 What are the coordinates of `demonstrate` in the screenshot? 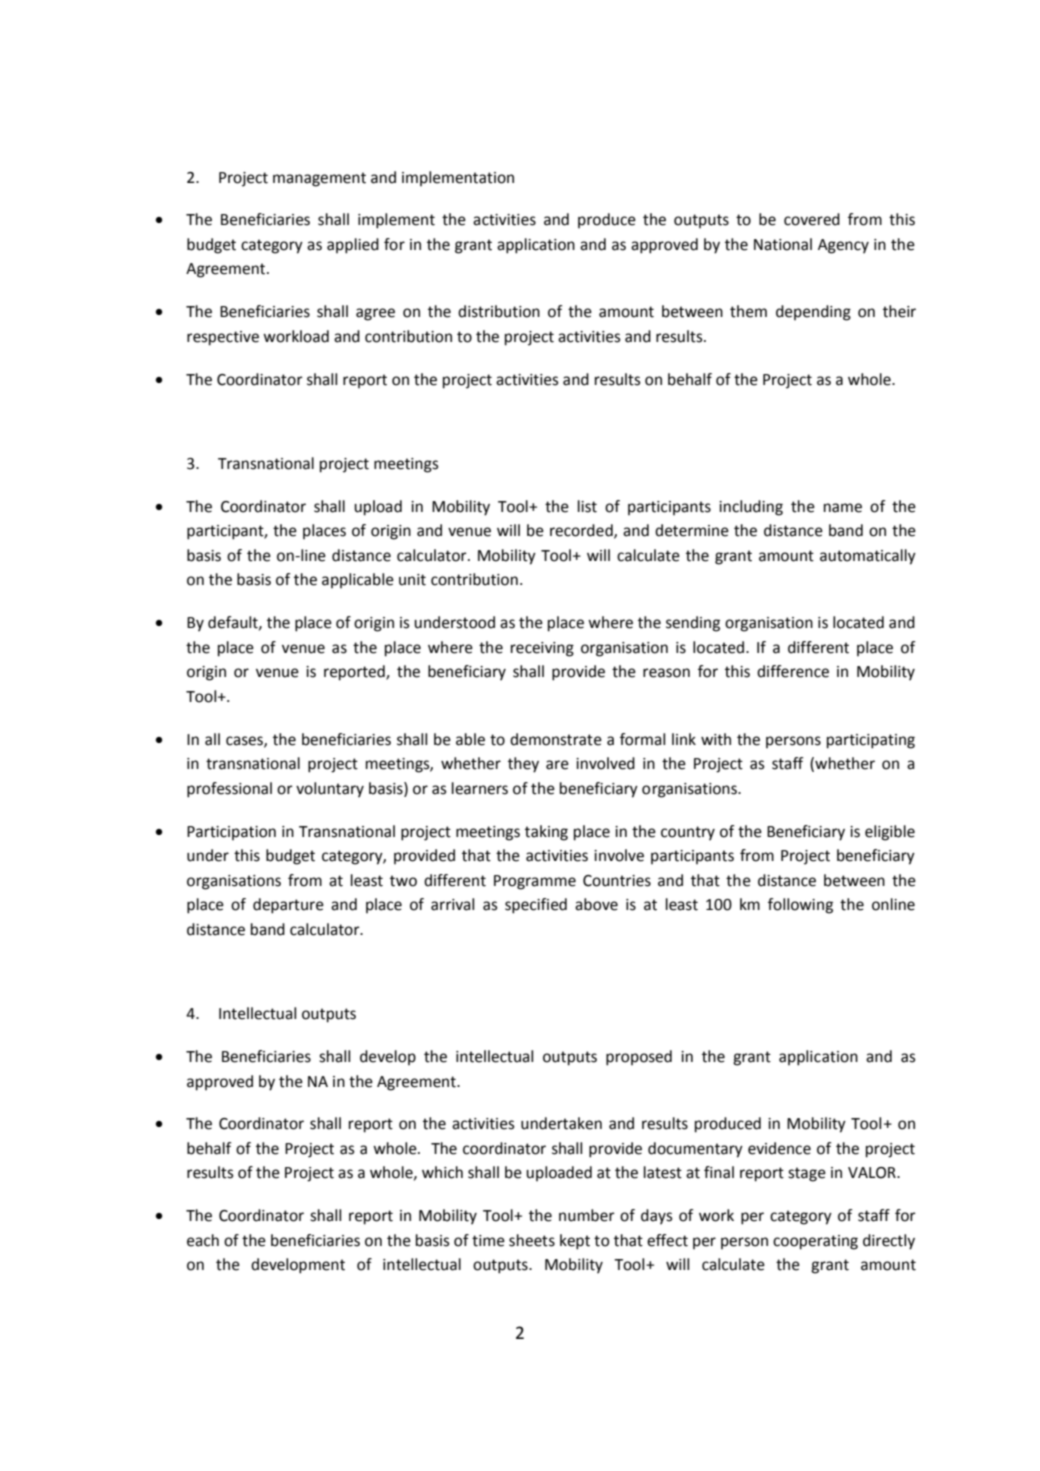 It's located at (556, 739).
